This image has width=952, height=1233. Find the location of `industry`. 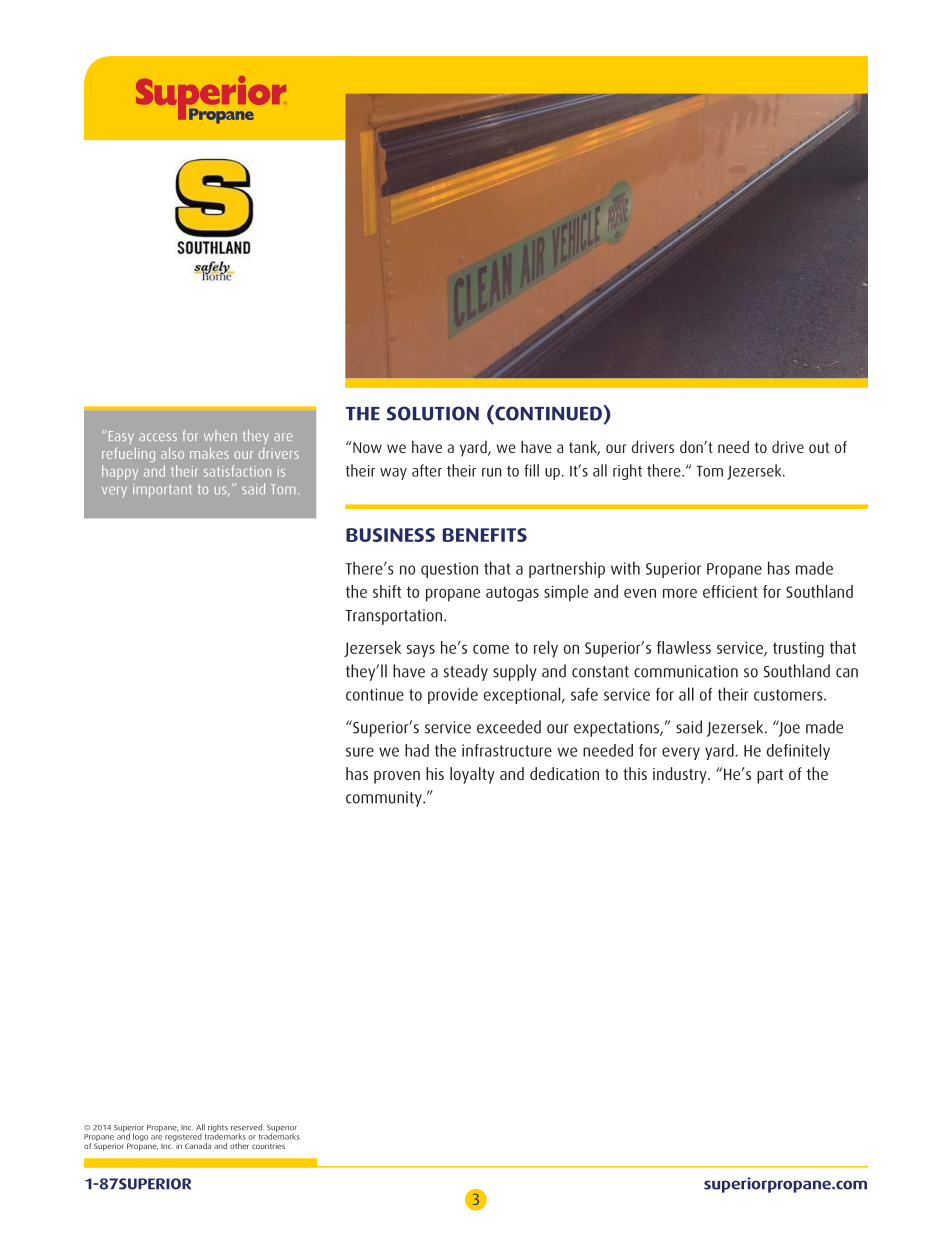

industry is located at coordinates (681, 775).
